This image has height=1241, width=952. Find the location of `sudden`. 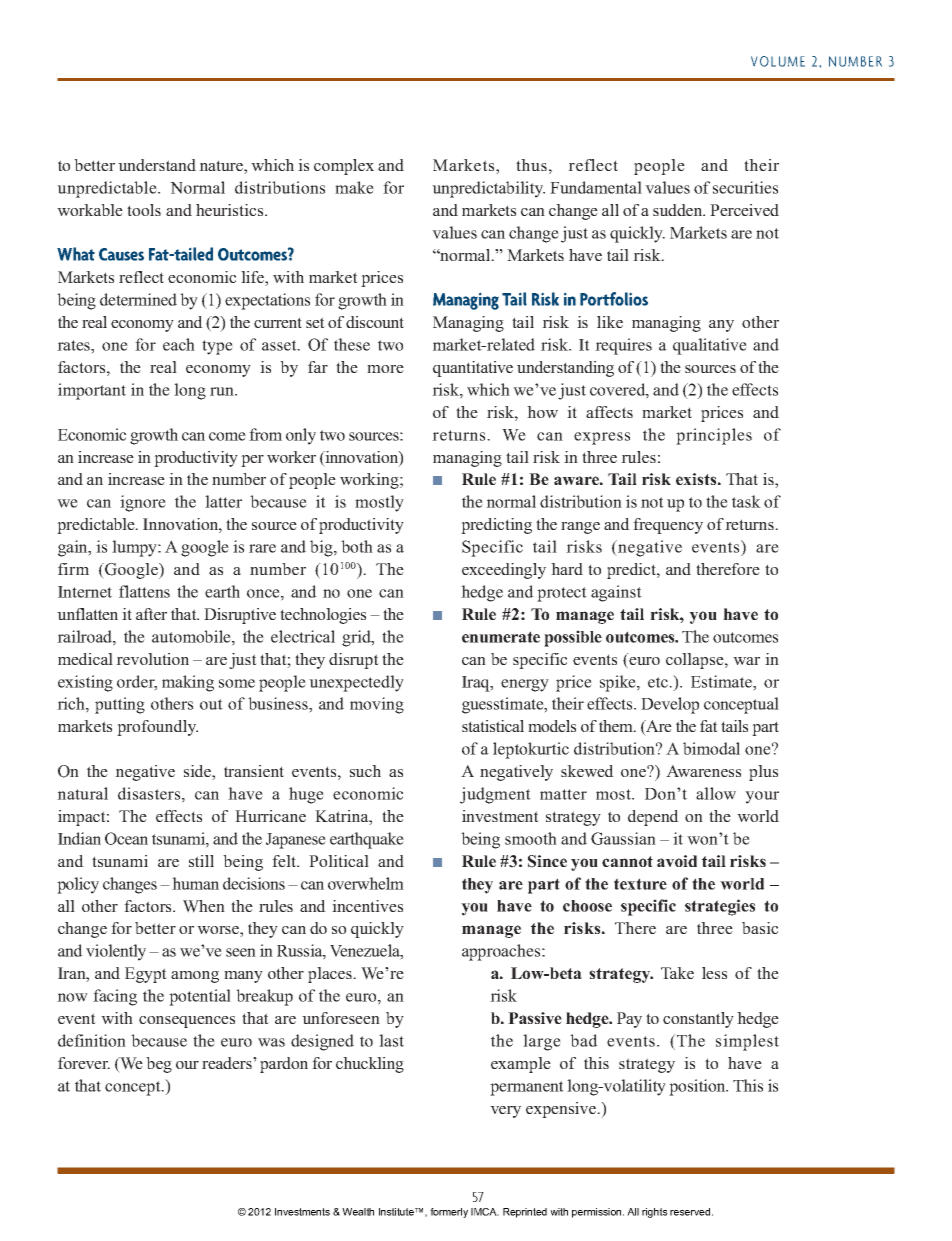

sudden is located at coordinates (679, 210).
